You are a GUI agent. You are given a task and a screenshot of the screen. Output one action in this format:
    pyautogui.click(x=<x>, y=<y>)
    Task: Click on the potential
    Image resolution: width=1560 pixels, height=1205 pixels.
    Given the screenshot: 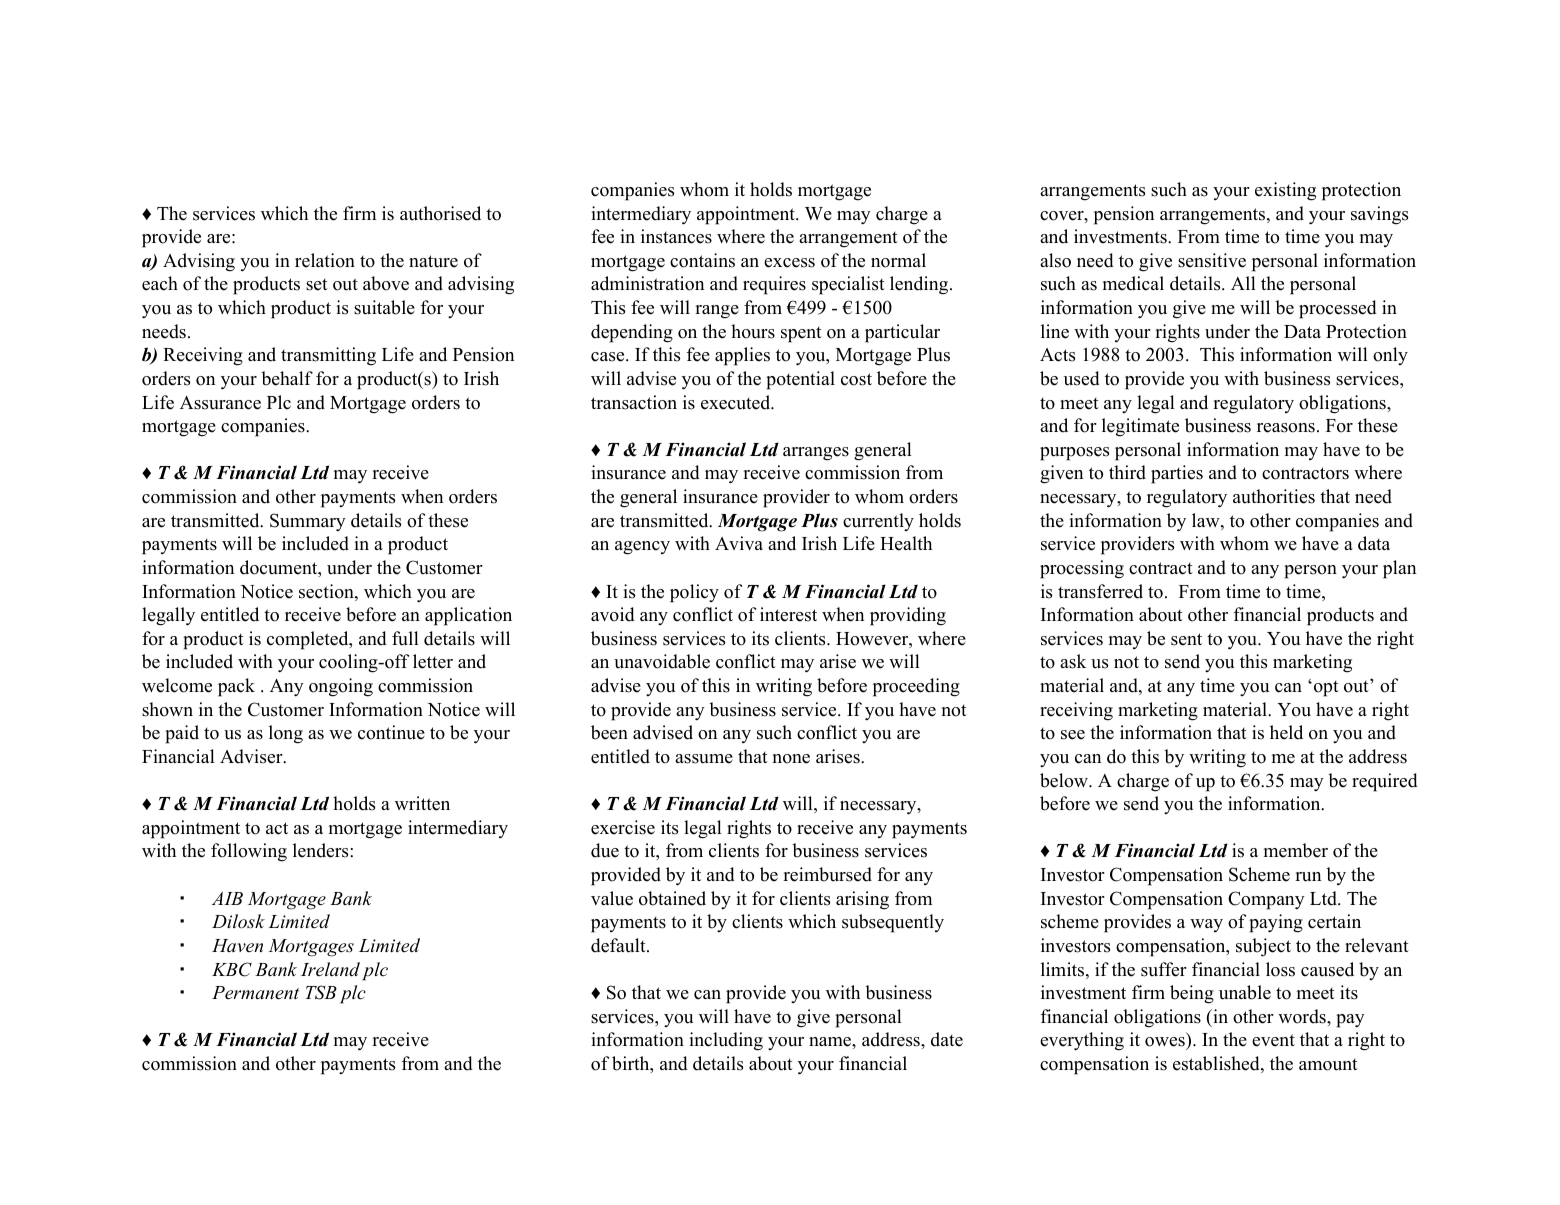 What is the action you would take?
    pyautogui.click(x=800, y=380)
